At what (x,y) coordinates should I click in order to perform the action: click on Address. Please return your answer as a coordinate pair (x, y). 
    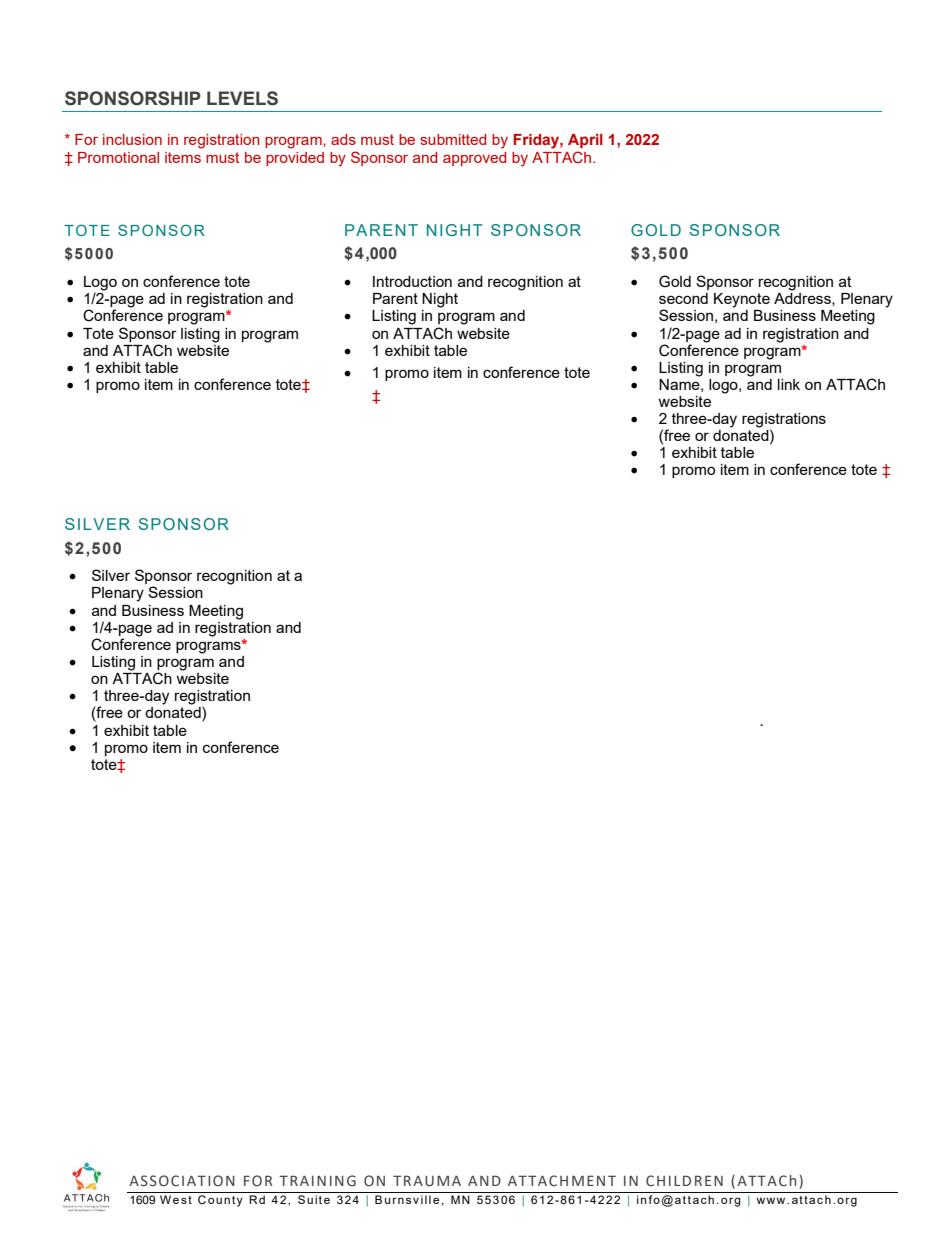
    Looking at the image, I should click on (803, 298).
